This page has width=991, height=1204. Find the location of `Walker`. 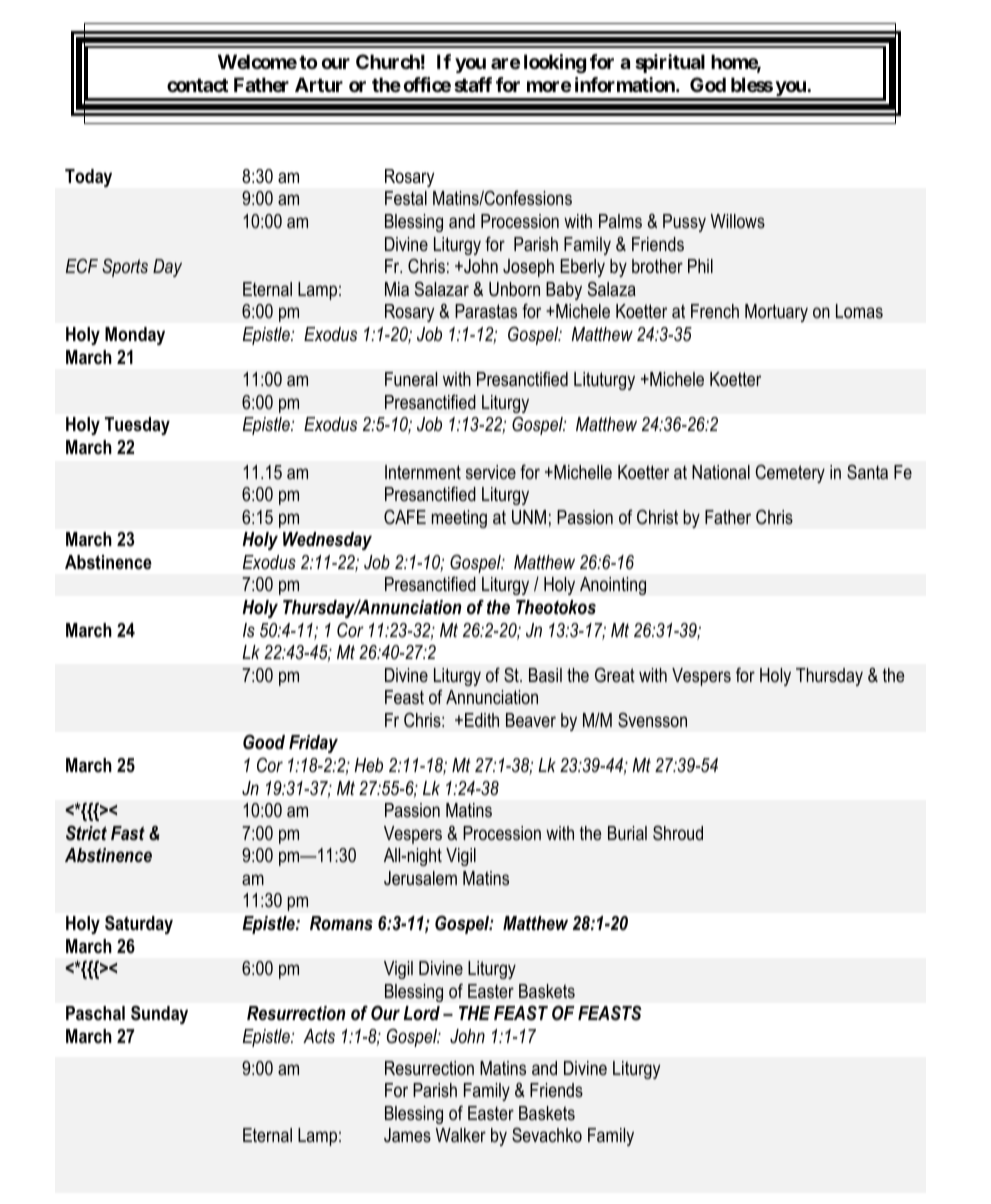

Walker is located at coordinates (461, 1135).
